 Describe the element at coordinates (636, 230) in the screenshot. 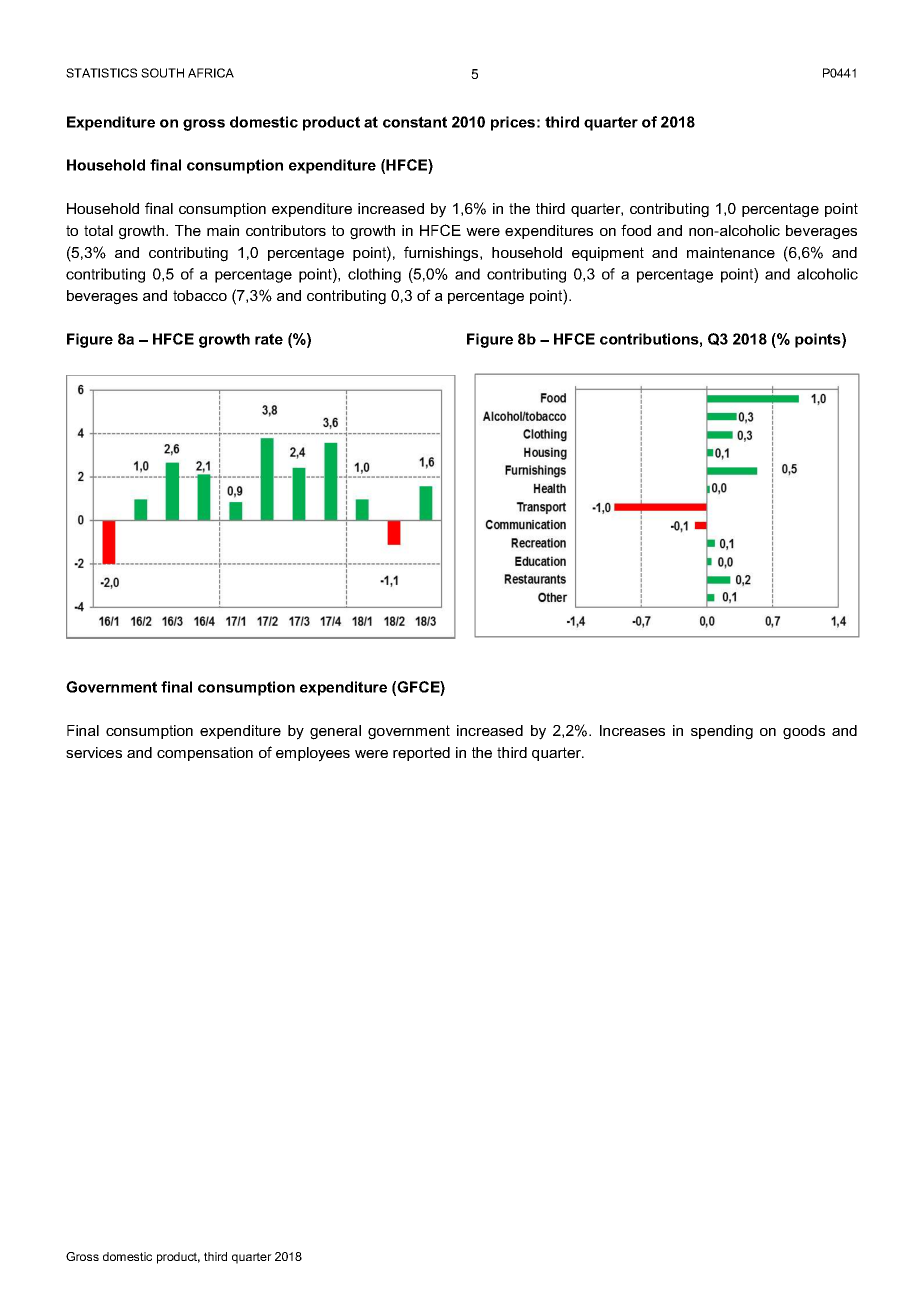

I see `food` at that location.
